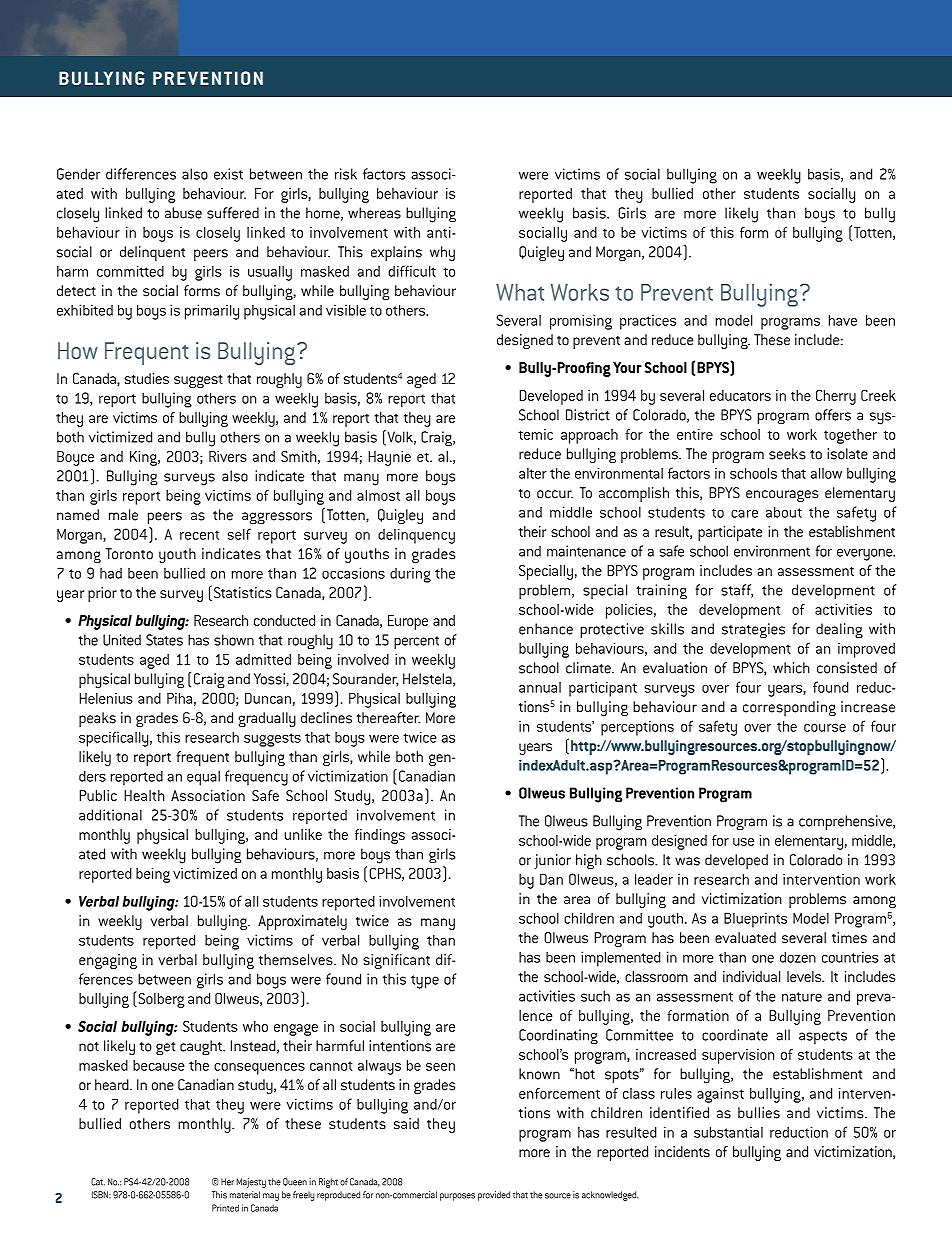  What do you see at coordinates (183, 213) in the image?
I see `abuse` at bounding box center [183, 213].
